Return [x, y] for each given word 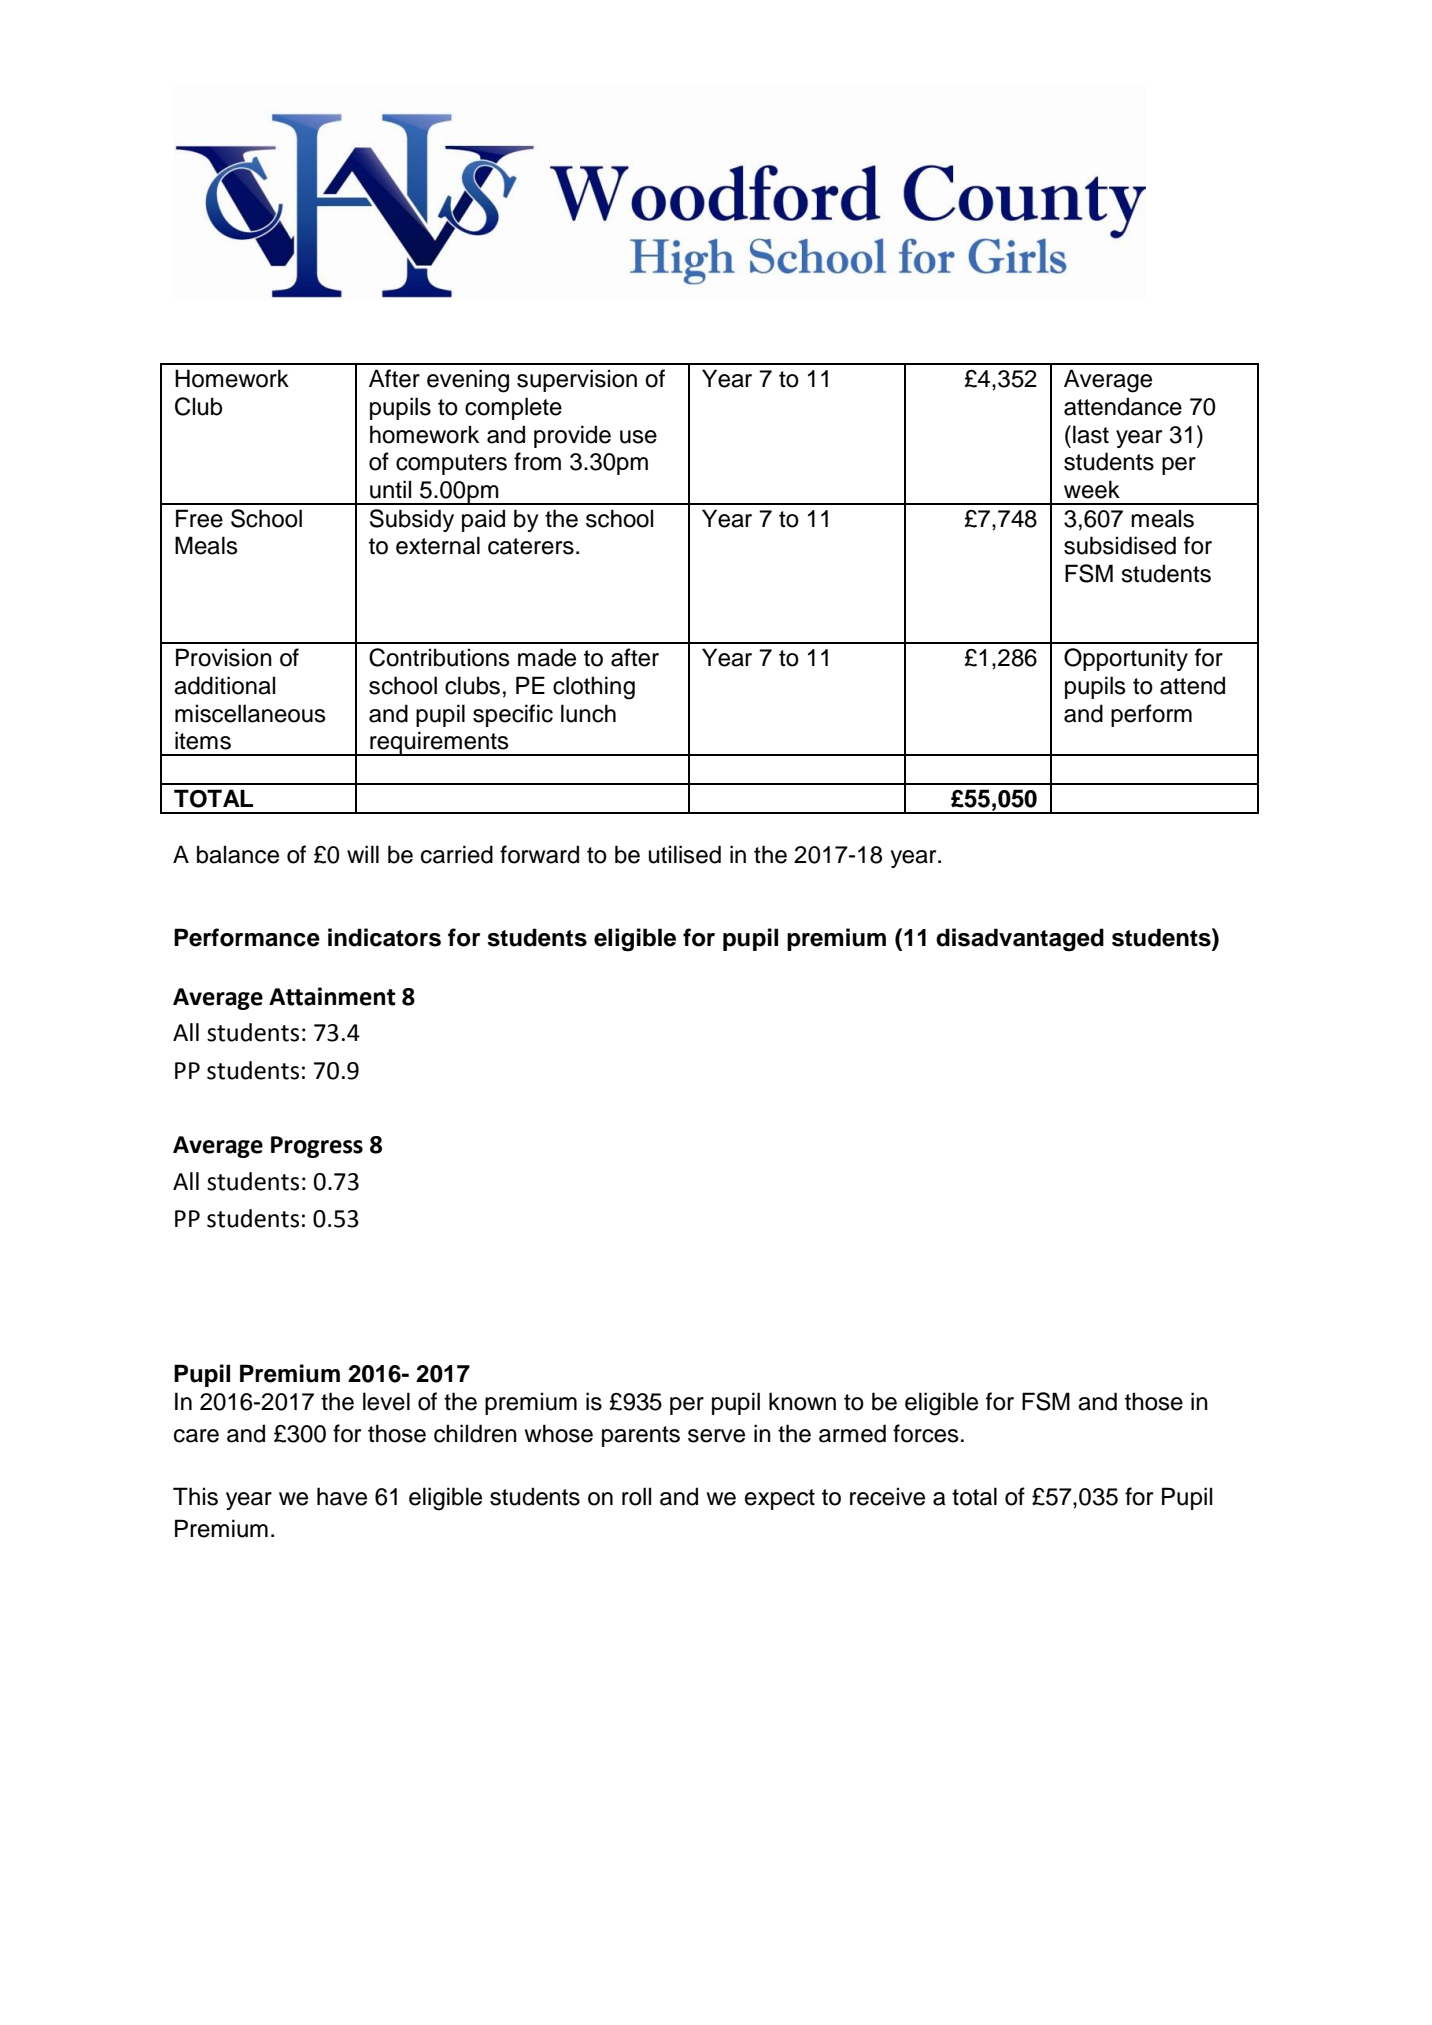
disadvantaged [1020, 940]
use [638, 437]
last [1091, 434]
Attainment [332, 996]
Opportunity [1126, 659]
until [390, 489]
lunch [588, 713]
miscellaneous [250, 713]
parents [641, 1436]
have [342, 1496]
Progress [317, 1147]
